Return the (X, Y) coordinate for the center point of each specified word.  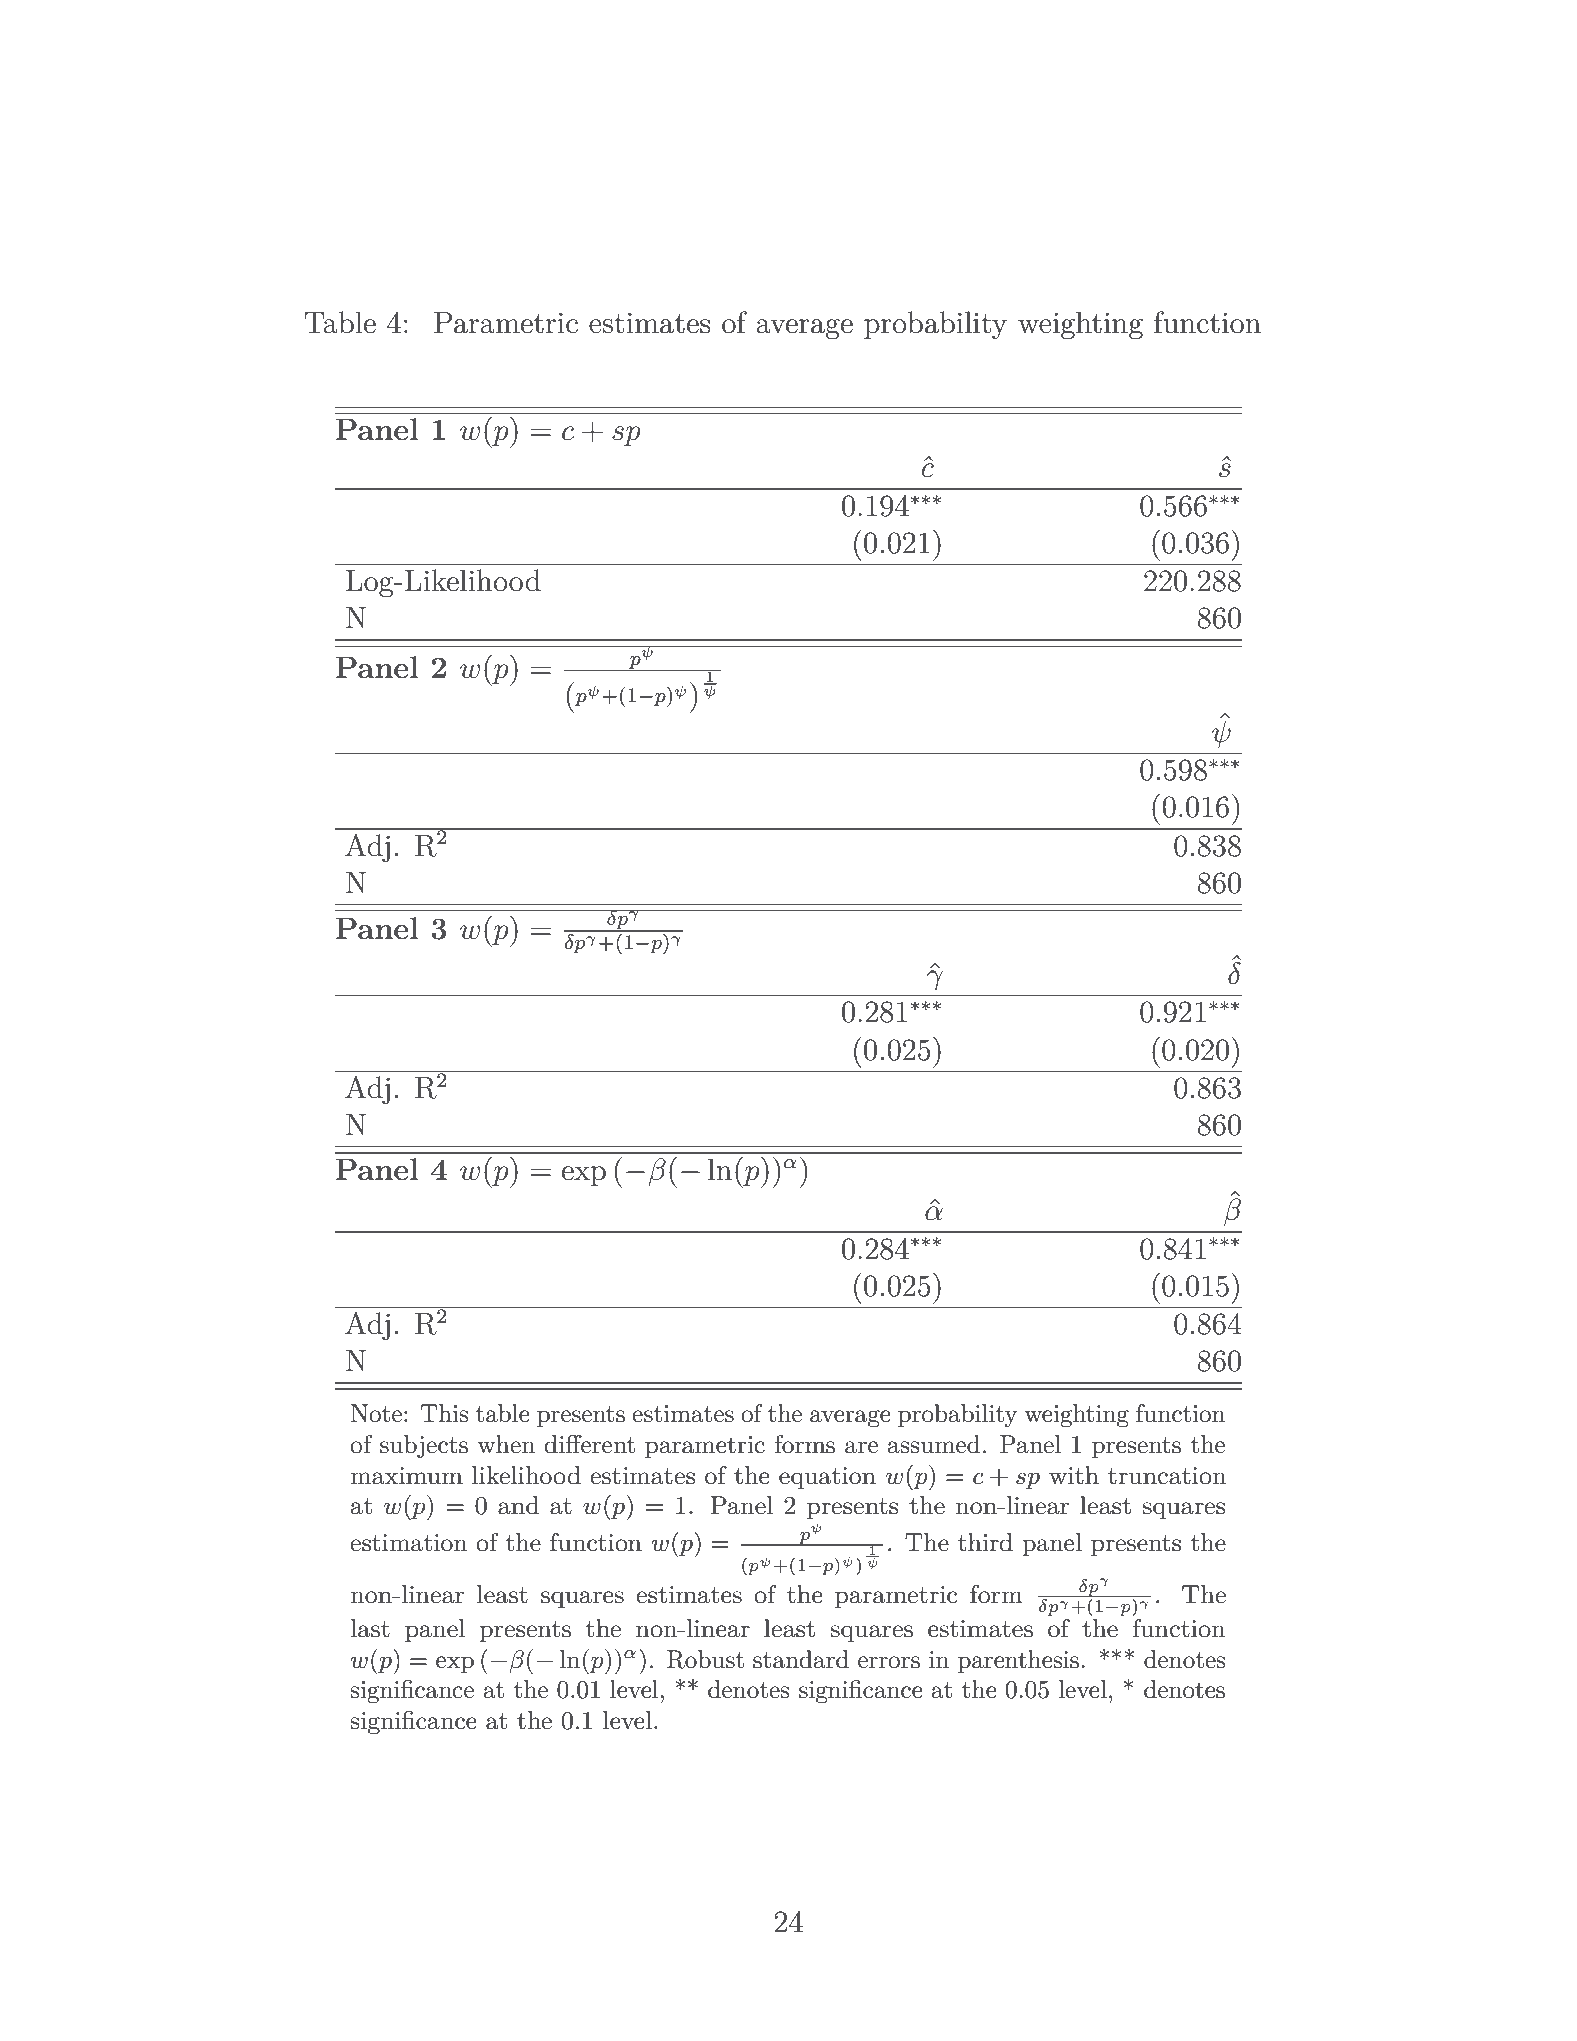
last (370, 1628)
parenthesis (1018, 1661)
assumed (934, 1444)
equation (827, 1478)
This (444, 1413)
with (1074, 1475)
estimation (408, 1543)
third (985, 1542)
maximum (406, 1476)
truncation (1167, 1476)
